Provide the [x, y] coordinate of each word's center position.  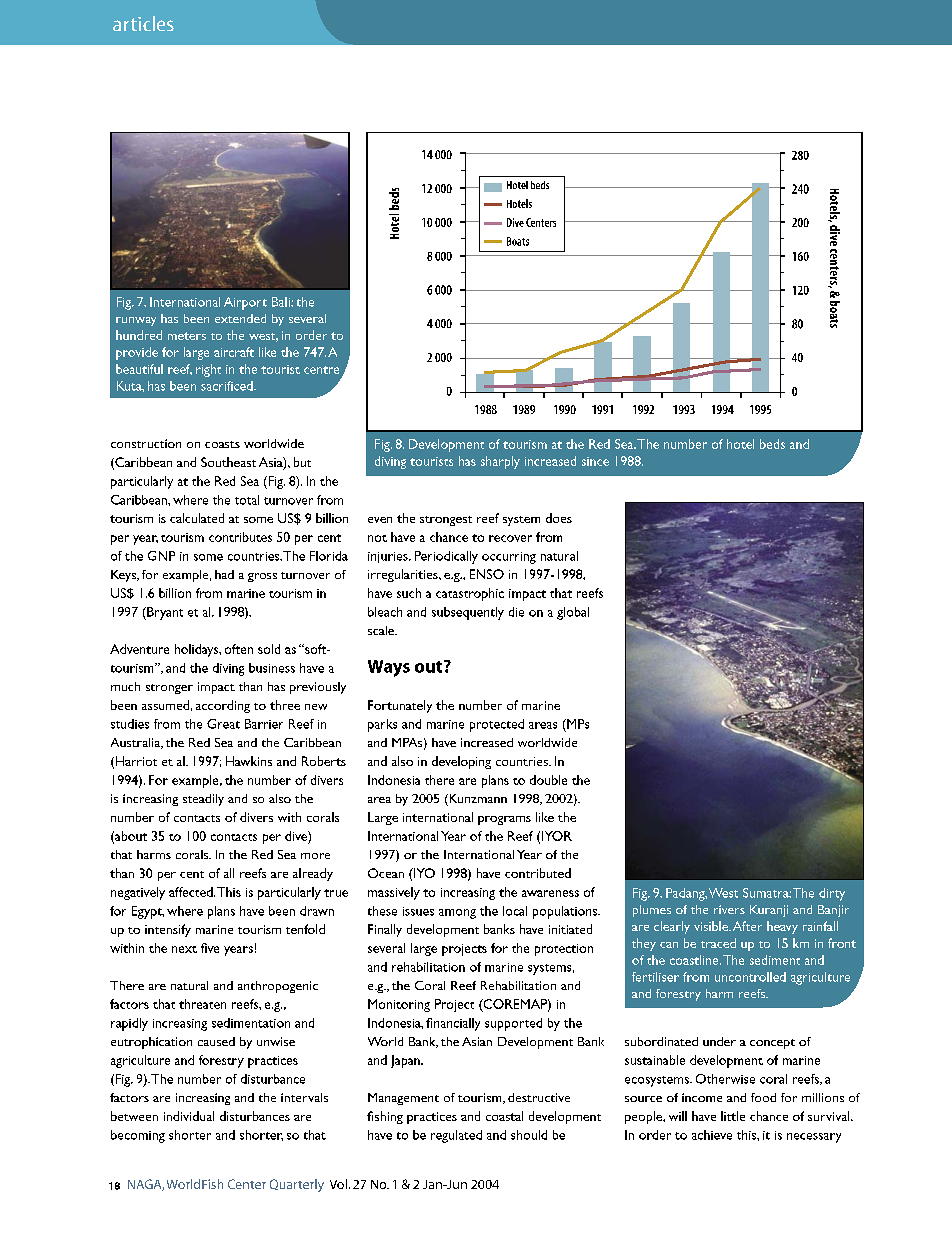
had [224, 574]
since [595, 461]
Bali [282, 302]
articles [143, 23]
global [573, 613]
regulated [456, 1136]
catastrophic [470, 594]
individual [189, 1116]
